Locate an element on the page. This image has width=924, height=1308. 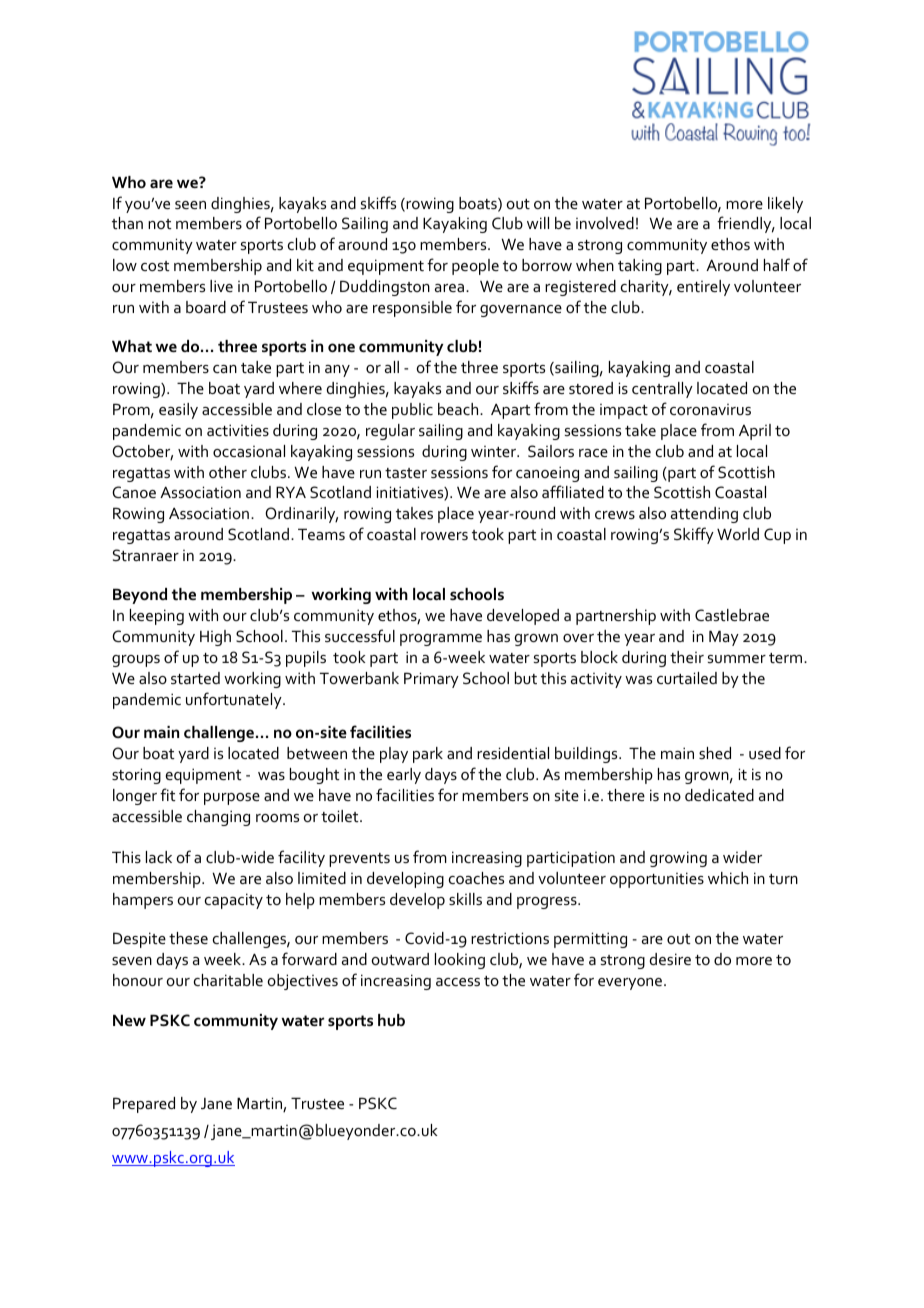
their is located at coordinates (687, 657).
